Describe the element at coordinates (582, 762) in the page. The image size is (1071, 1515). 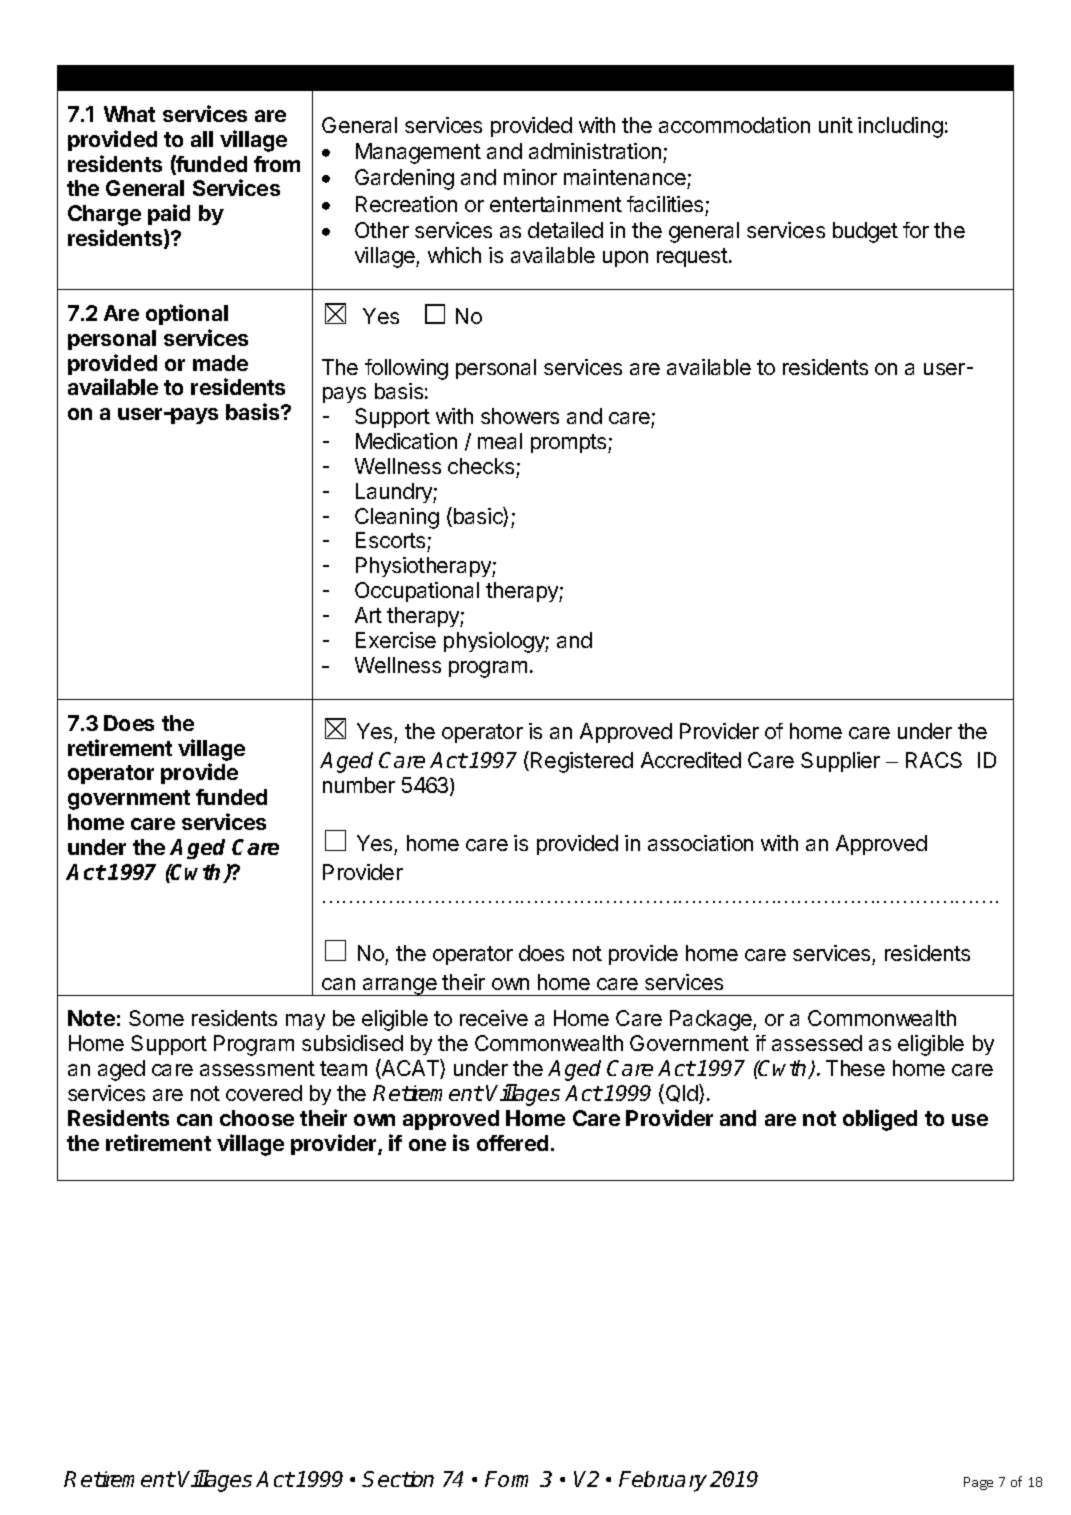
I see `Registered` at that location.
